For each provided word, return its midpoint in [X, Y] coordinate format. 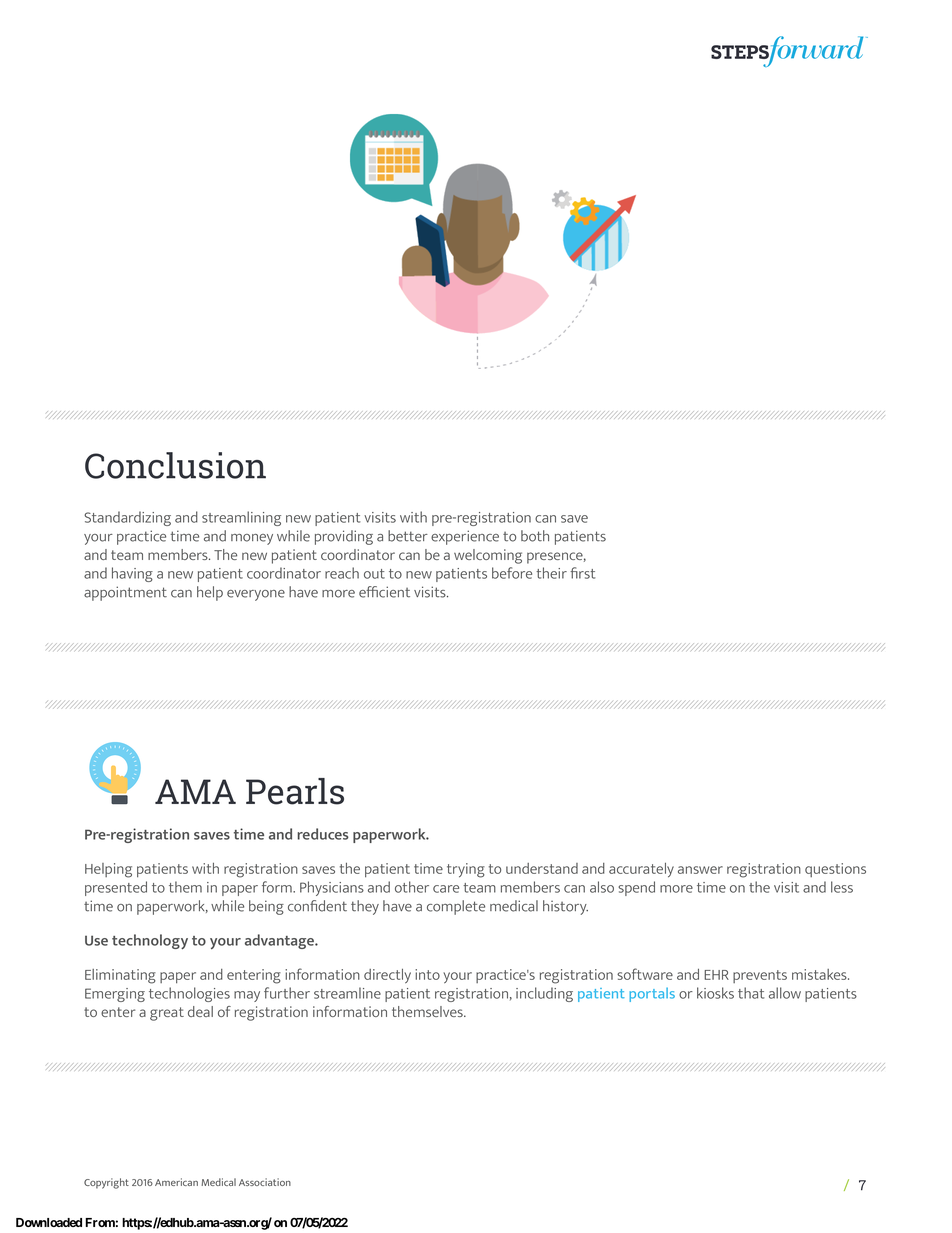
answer [700, 870]
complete [456, 907]
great [167, 1014]
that [751, 993]
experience [465, 537]
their [551, 573]
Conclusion [175, 465]
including [544, 994]
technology [150, 942]
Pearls [295, 791]
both [535, 536]
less [842, 887]
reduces [323, 834]
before [512, 573]
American [176, 1182]
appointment [125, 593]
